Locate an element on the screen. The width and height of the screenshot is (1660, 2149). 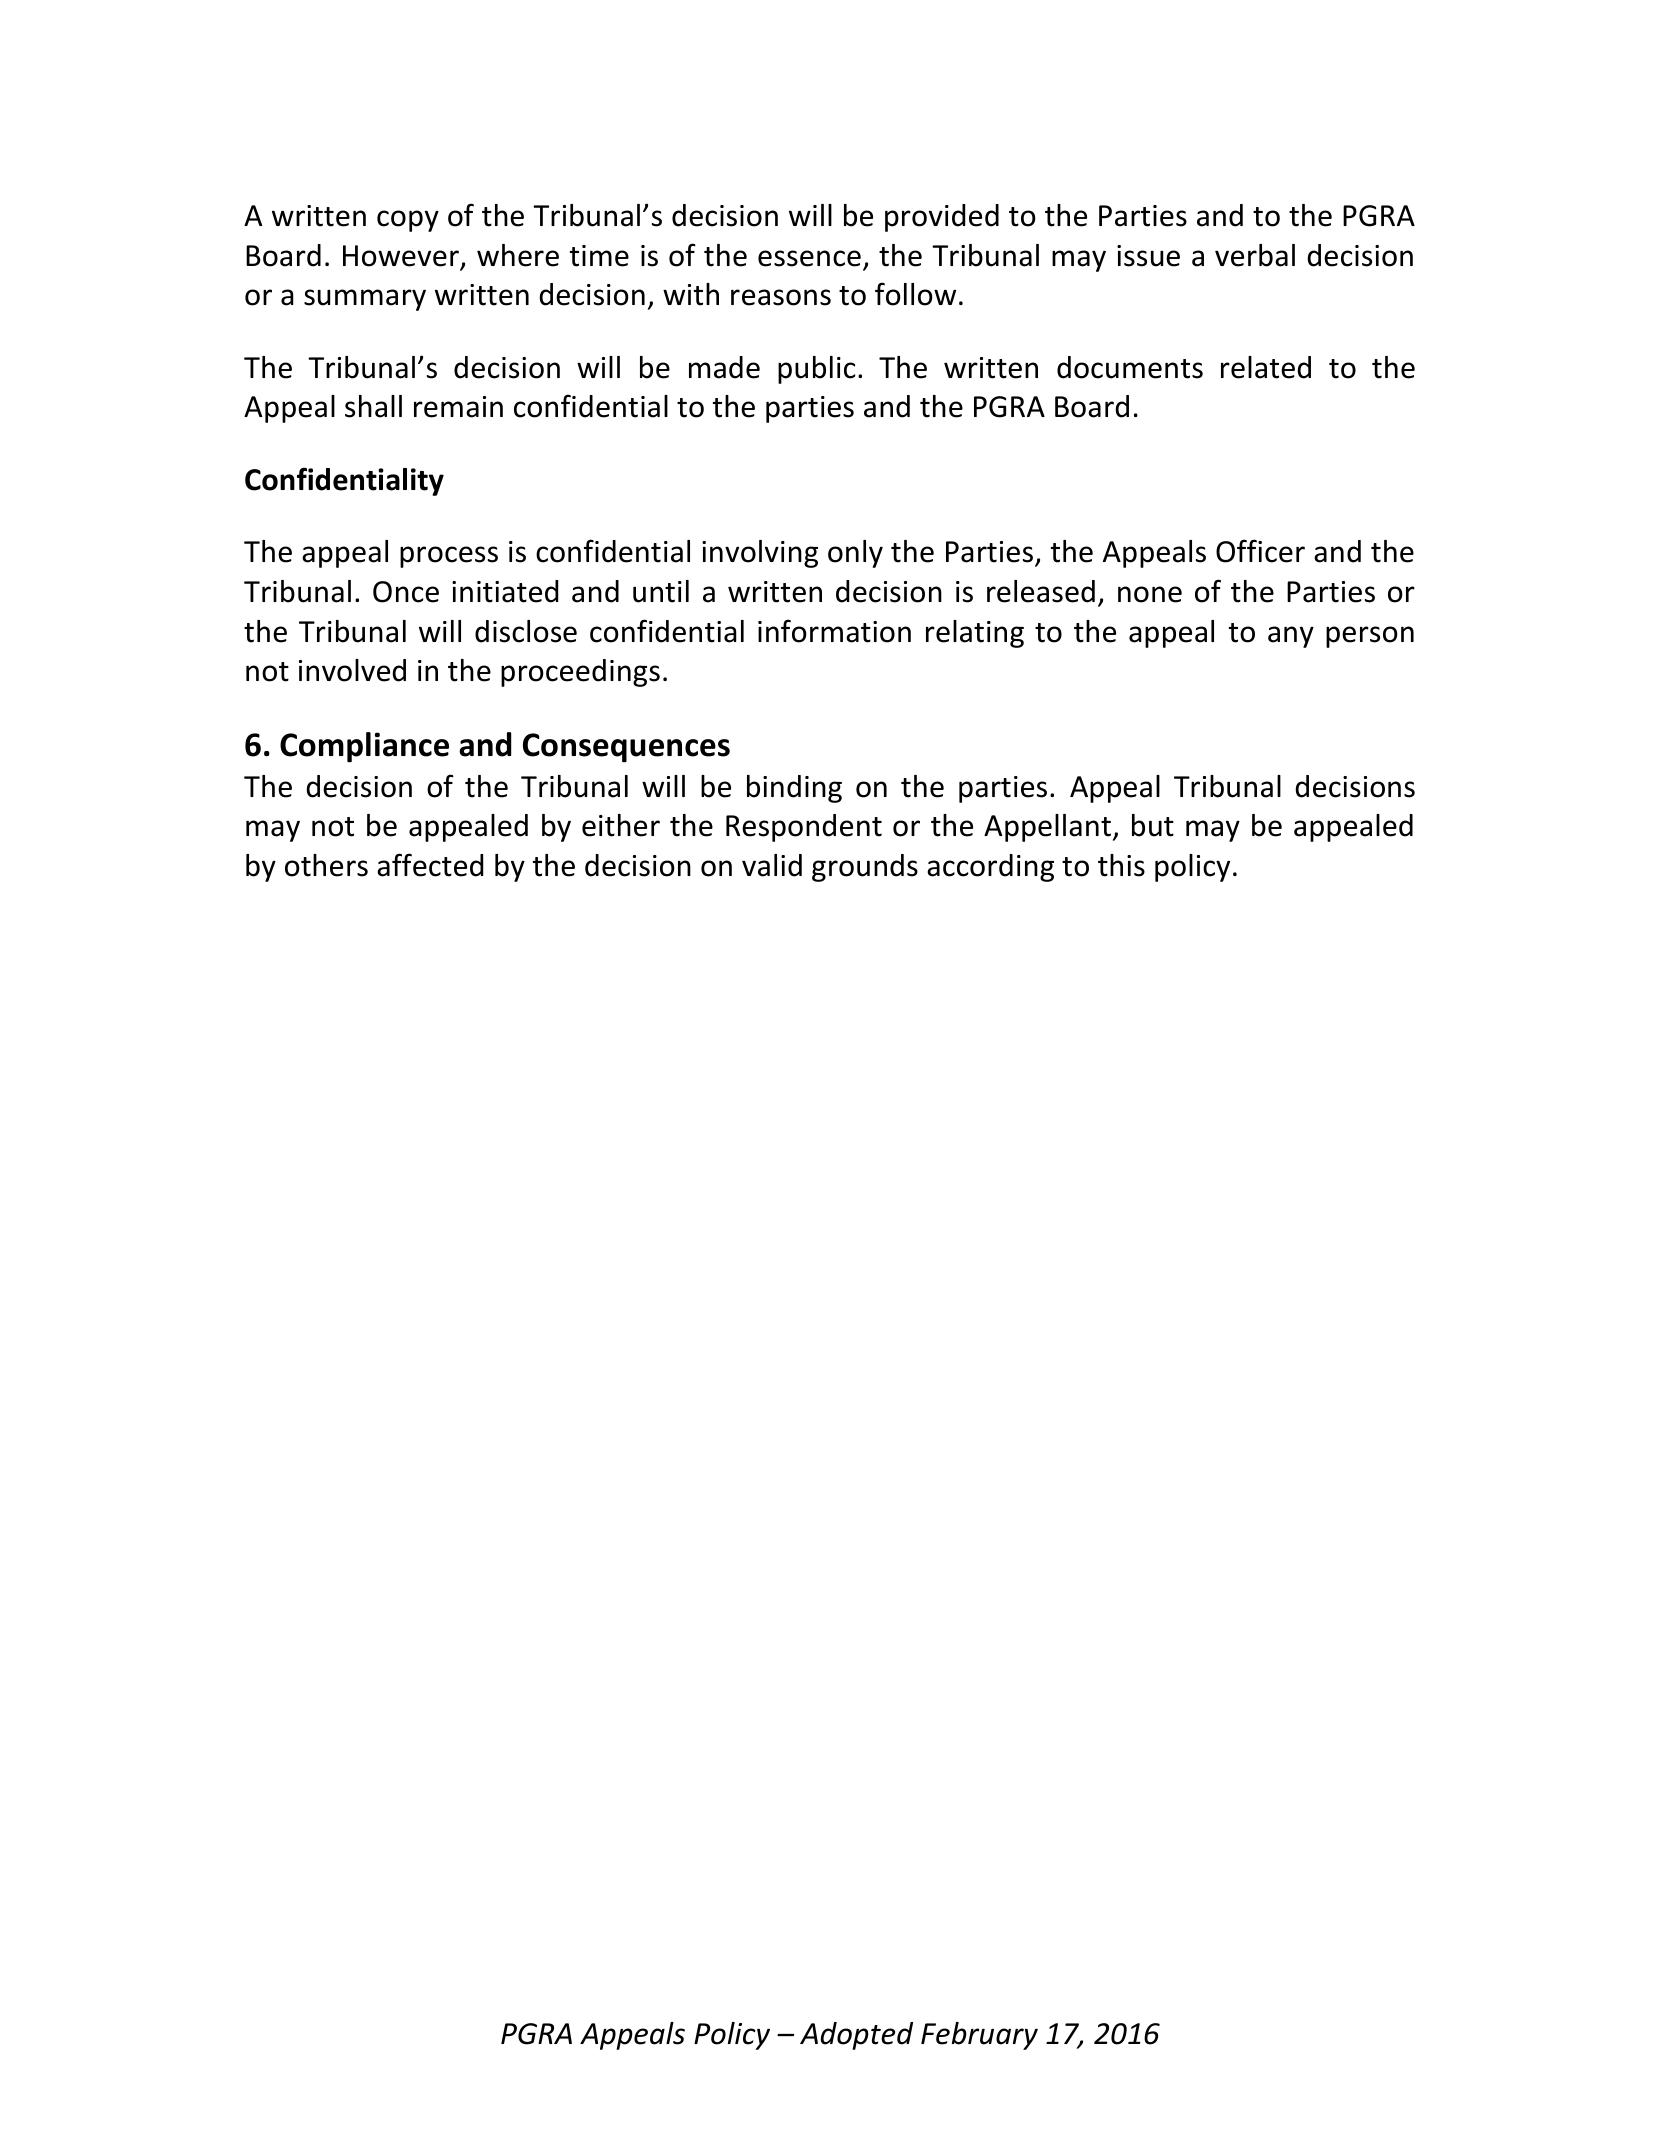
valid is located at coordinates (772, 865).
